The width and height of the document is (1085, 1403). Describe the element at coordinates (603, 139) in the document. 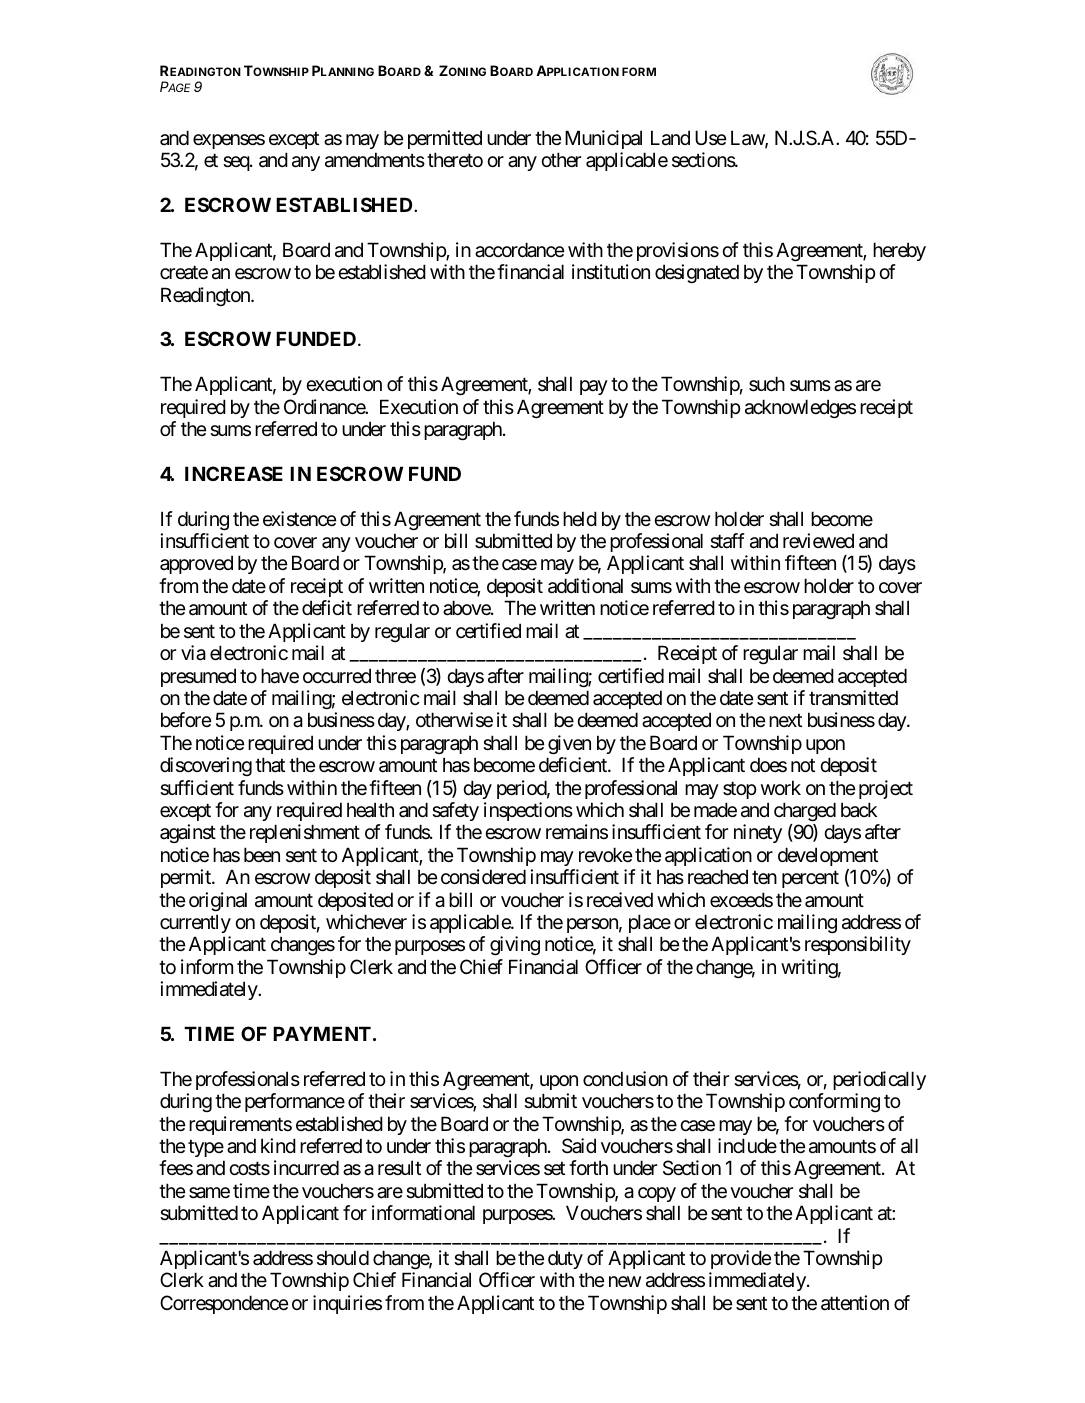

I see `Municipal` at that location.
